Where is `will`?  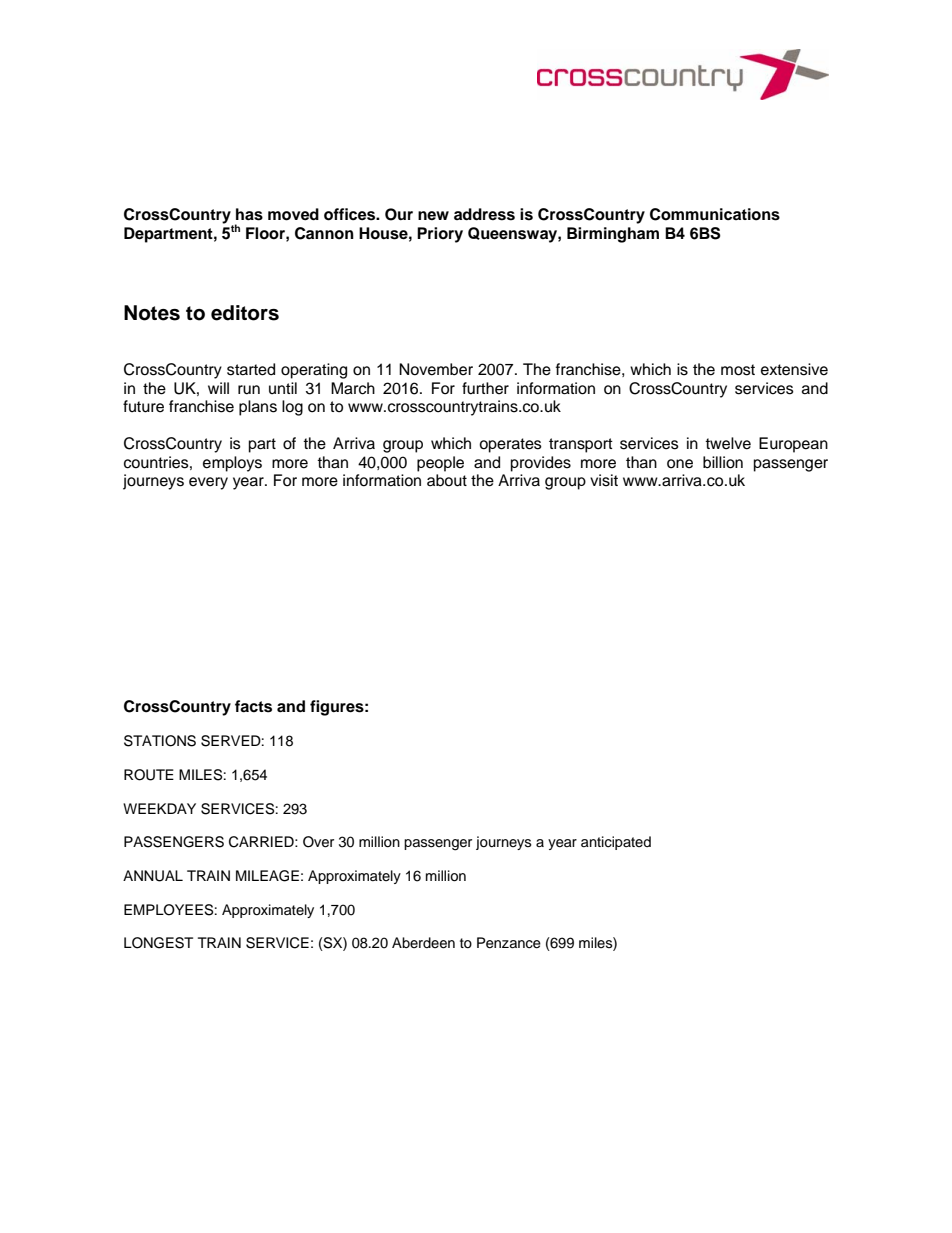 will is located at coordinates (218, 388).
